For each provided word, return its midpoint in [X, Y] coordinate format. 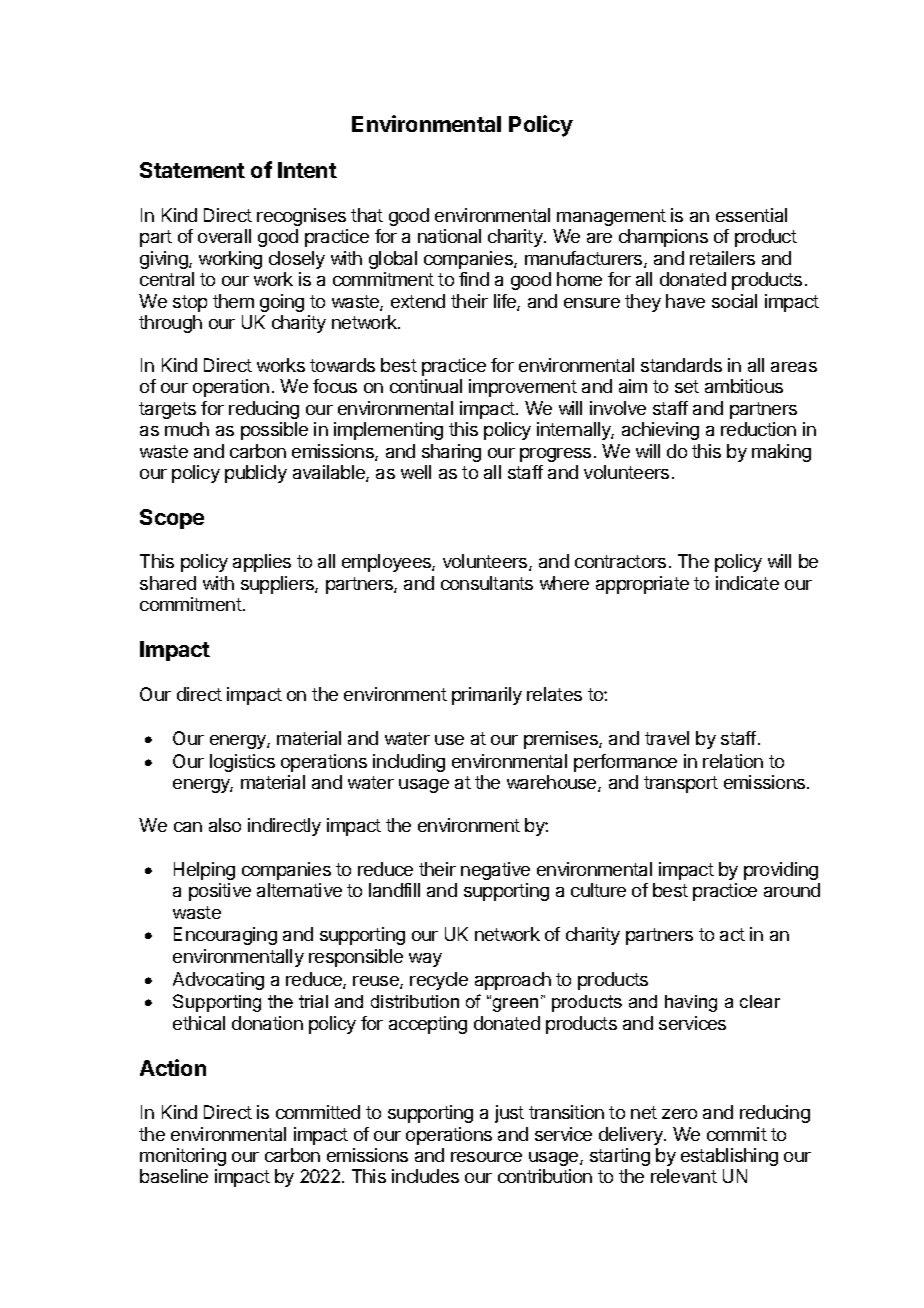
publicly [256, 474]
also [225, 825]
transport [681, 784]
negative [495, 871]
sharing [451, 453]
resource [486, 1157]
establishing [729, 1157]
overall [224, 236]
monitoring [183, 1157]
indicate [747, 583]
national [449, 236]
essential [751, 215]
